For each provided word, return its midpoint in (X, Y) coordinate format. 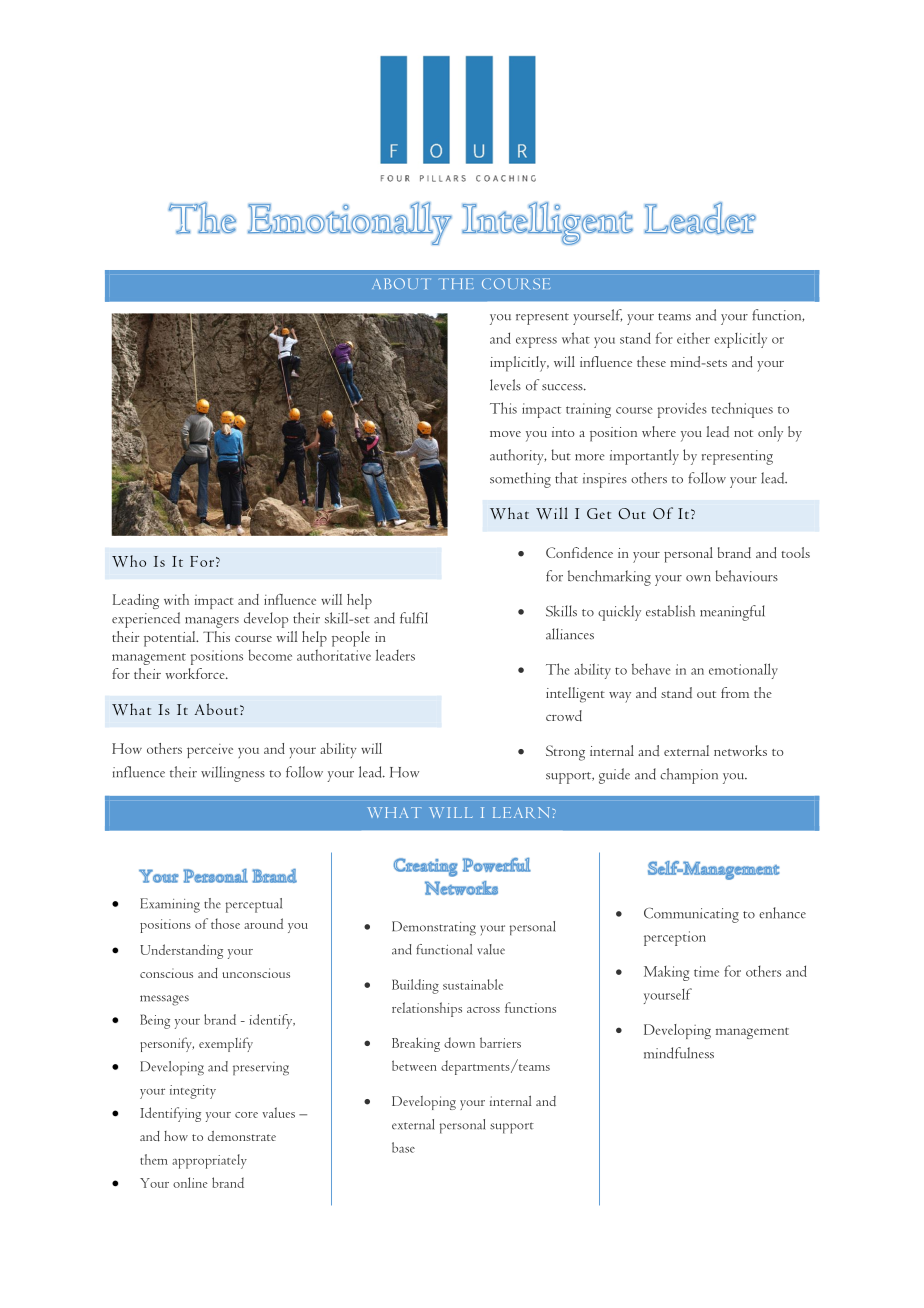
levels (505, 385)
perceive (210, 751)
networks (740, 750)
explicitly (740, 340)
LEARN (523, 812)
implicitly (519, 364)
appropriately (209, 1161)
